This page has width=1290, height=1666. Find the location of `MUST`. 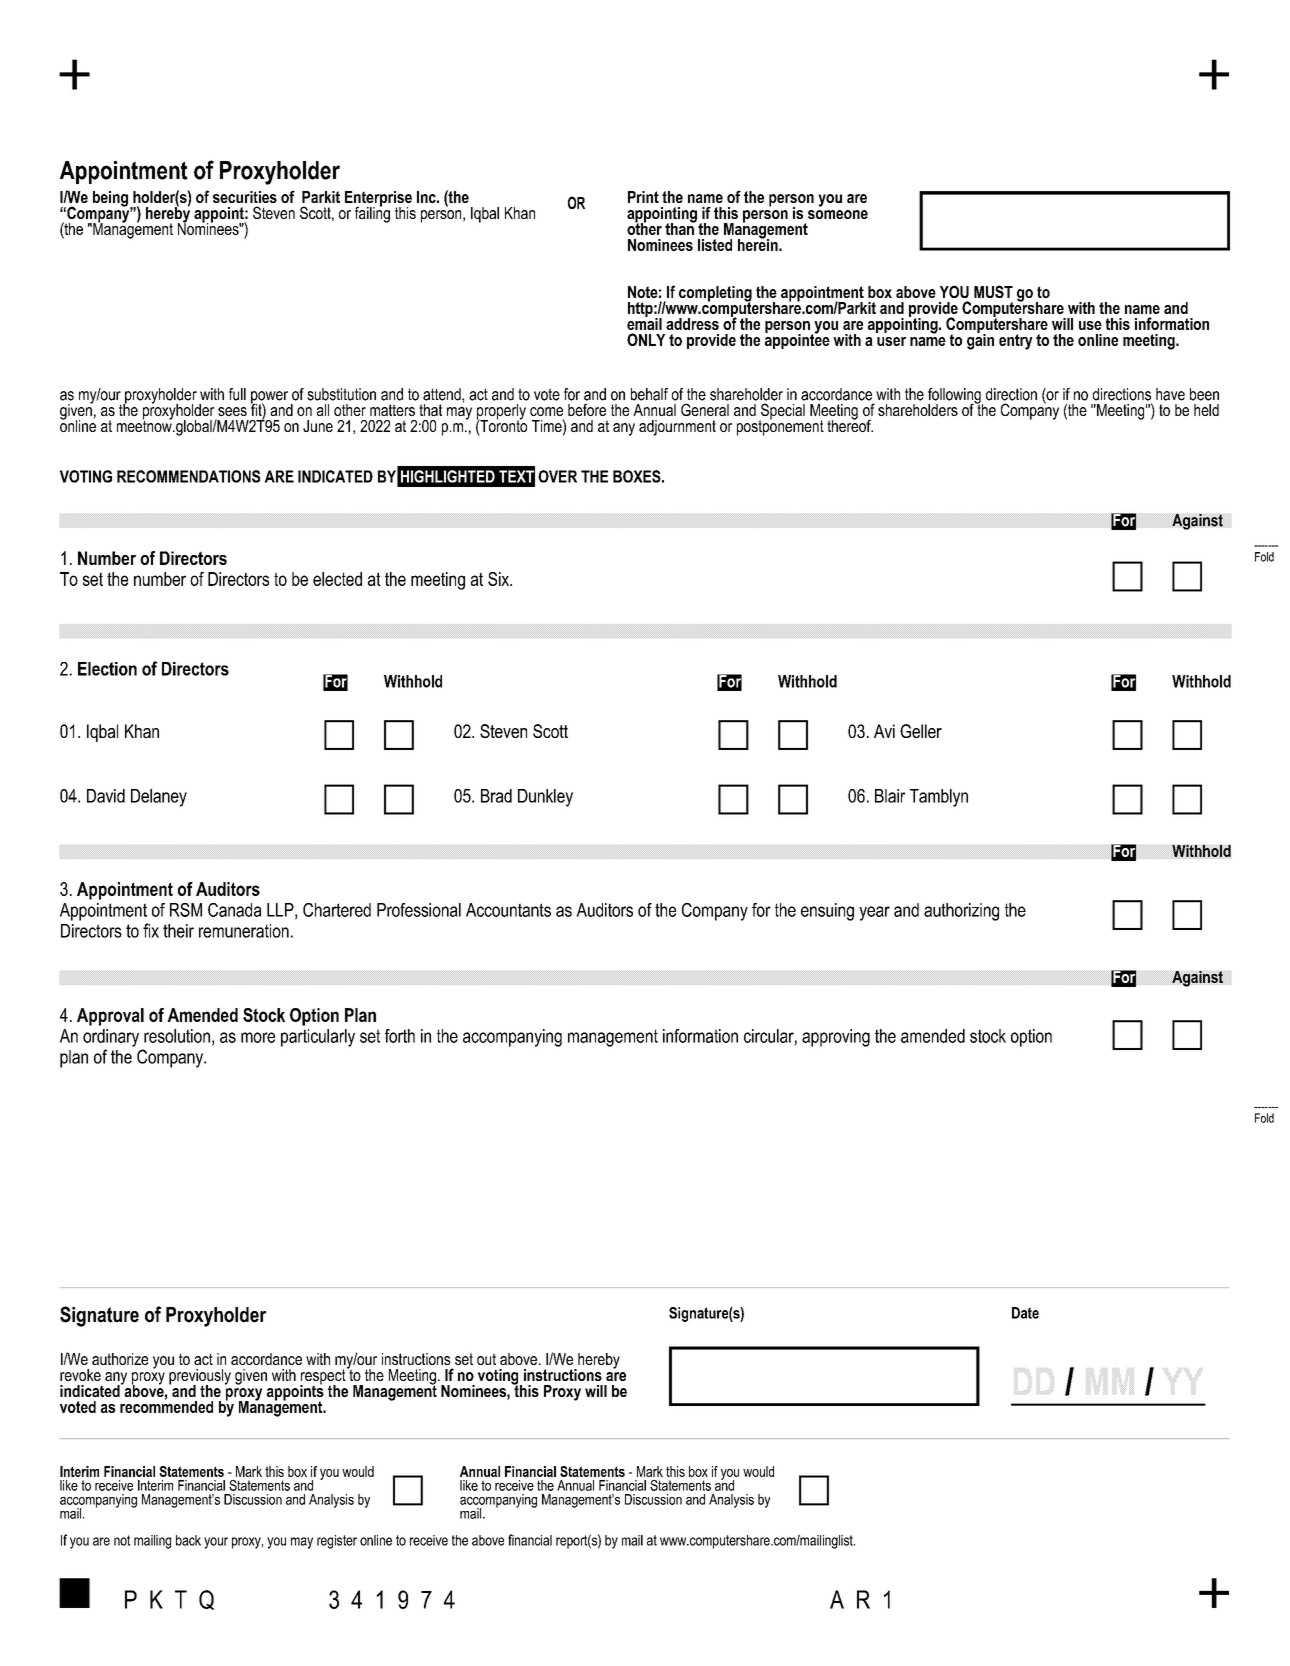

MUST is located at coordinates (993, 291).
